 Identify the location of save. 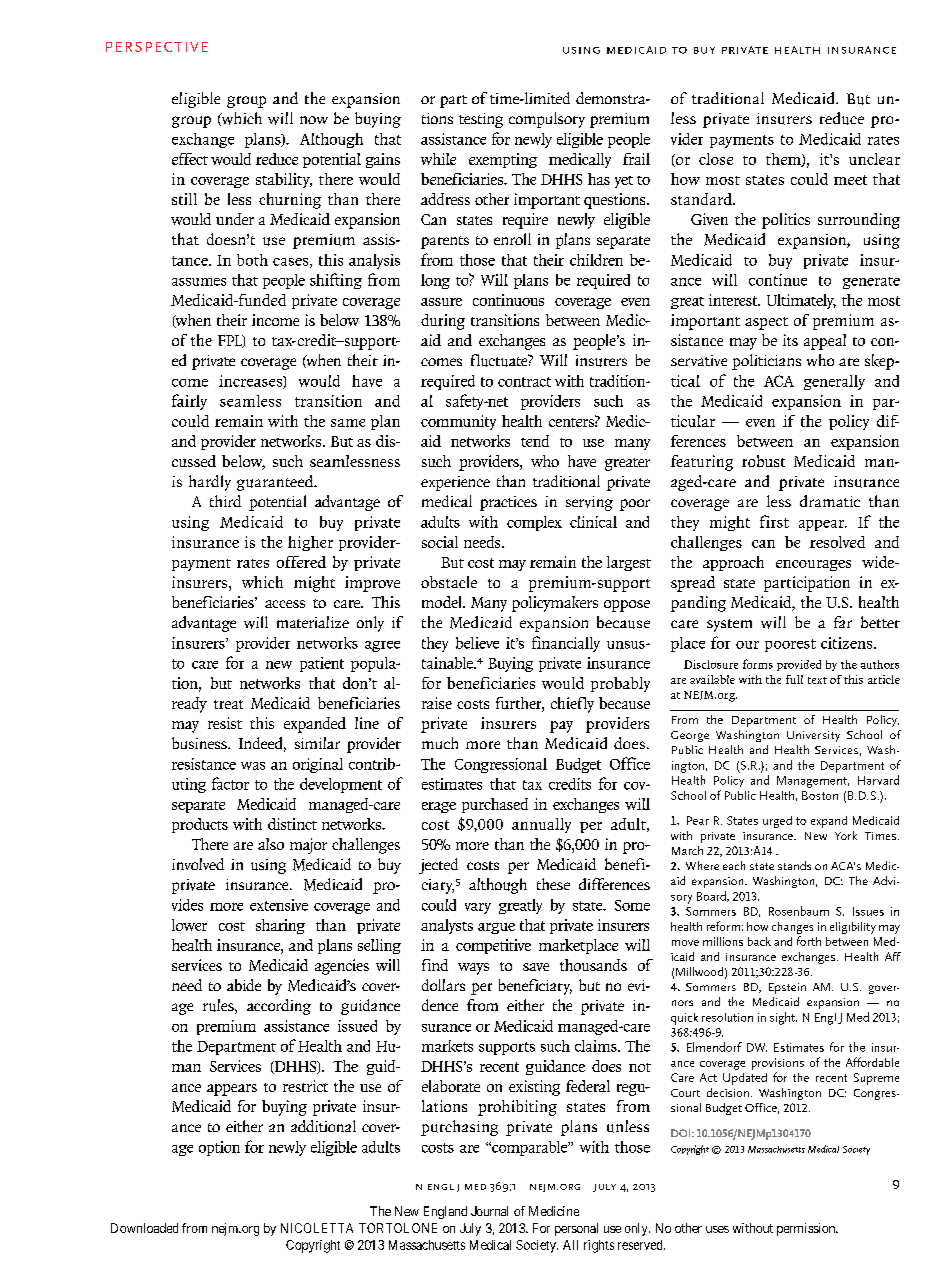
(536, 967).
